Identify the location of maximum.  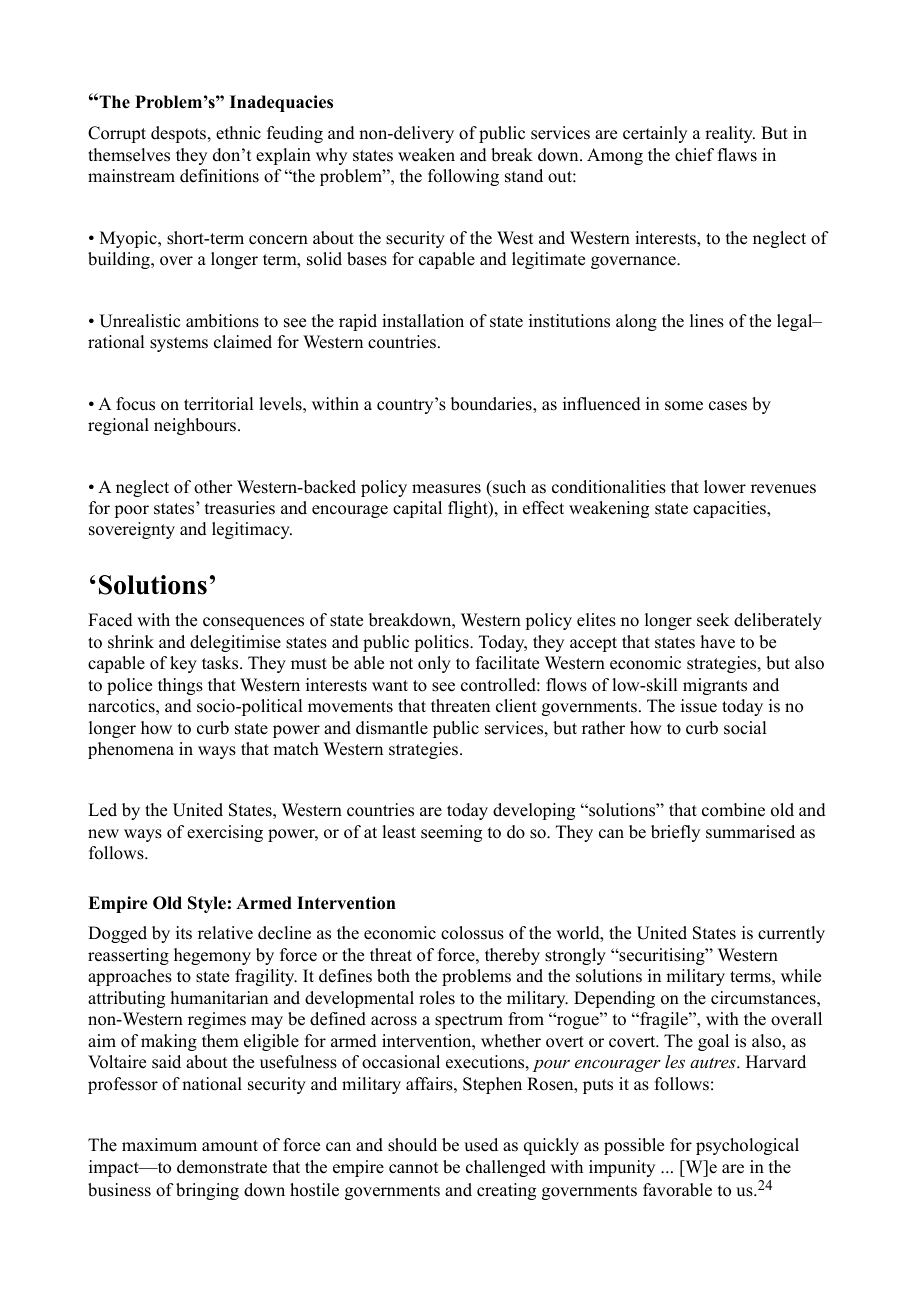
(159, 1145).
